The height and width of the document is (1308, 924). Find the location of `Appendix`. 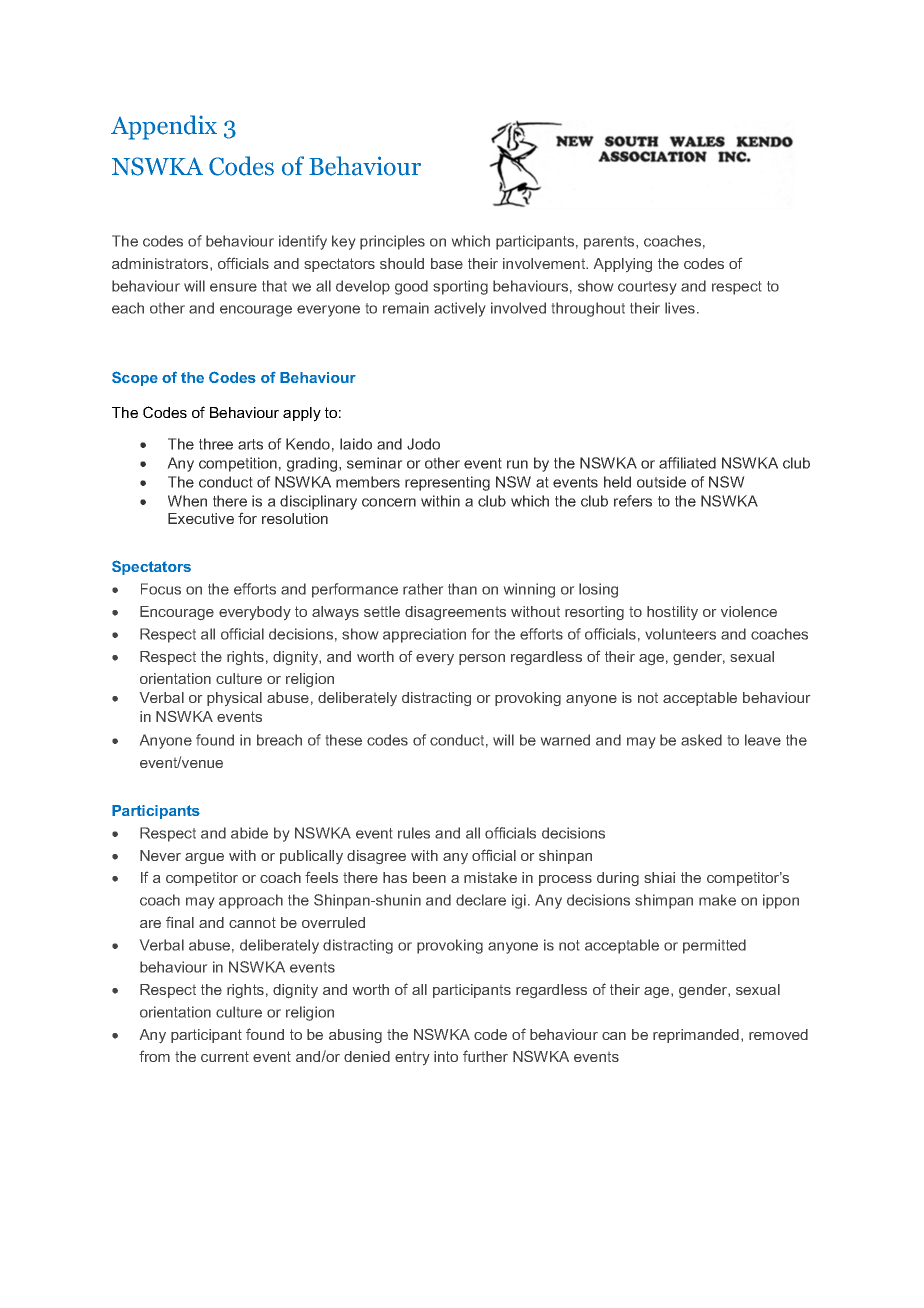

Appendix is located at coordinates (164, 127).
